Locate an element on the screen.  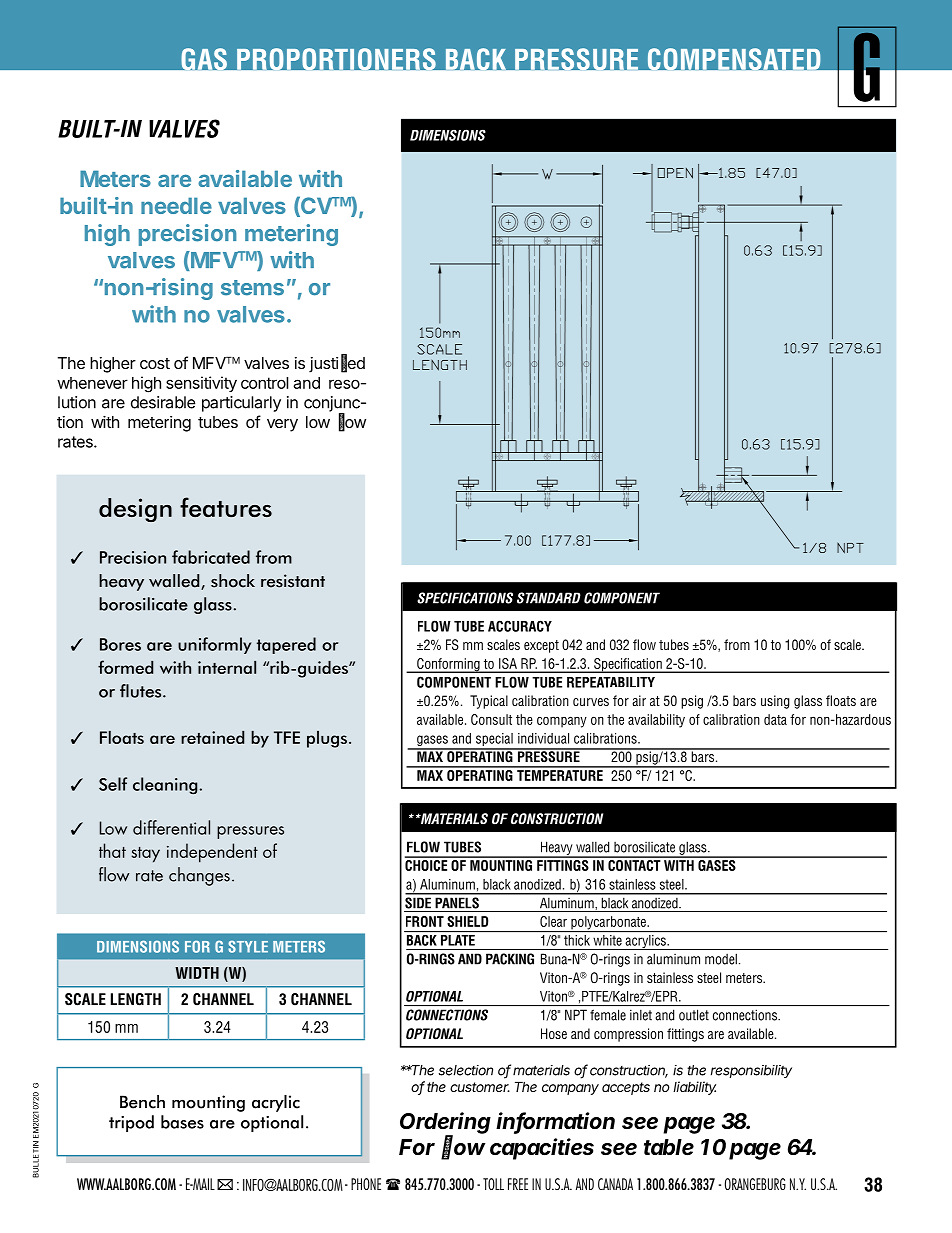
retained is located at coordinates (212, 737).
